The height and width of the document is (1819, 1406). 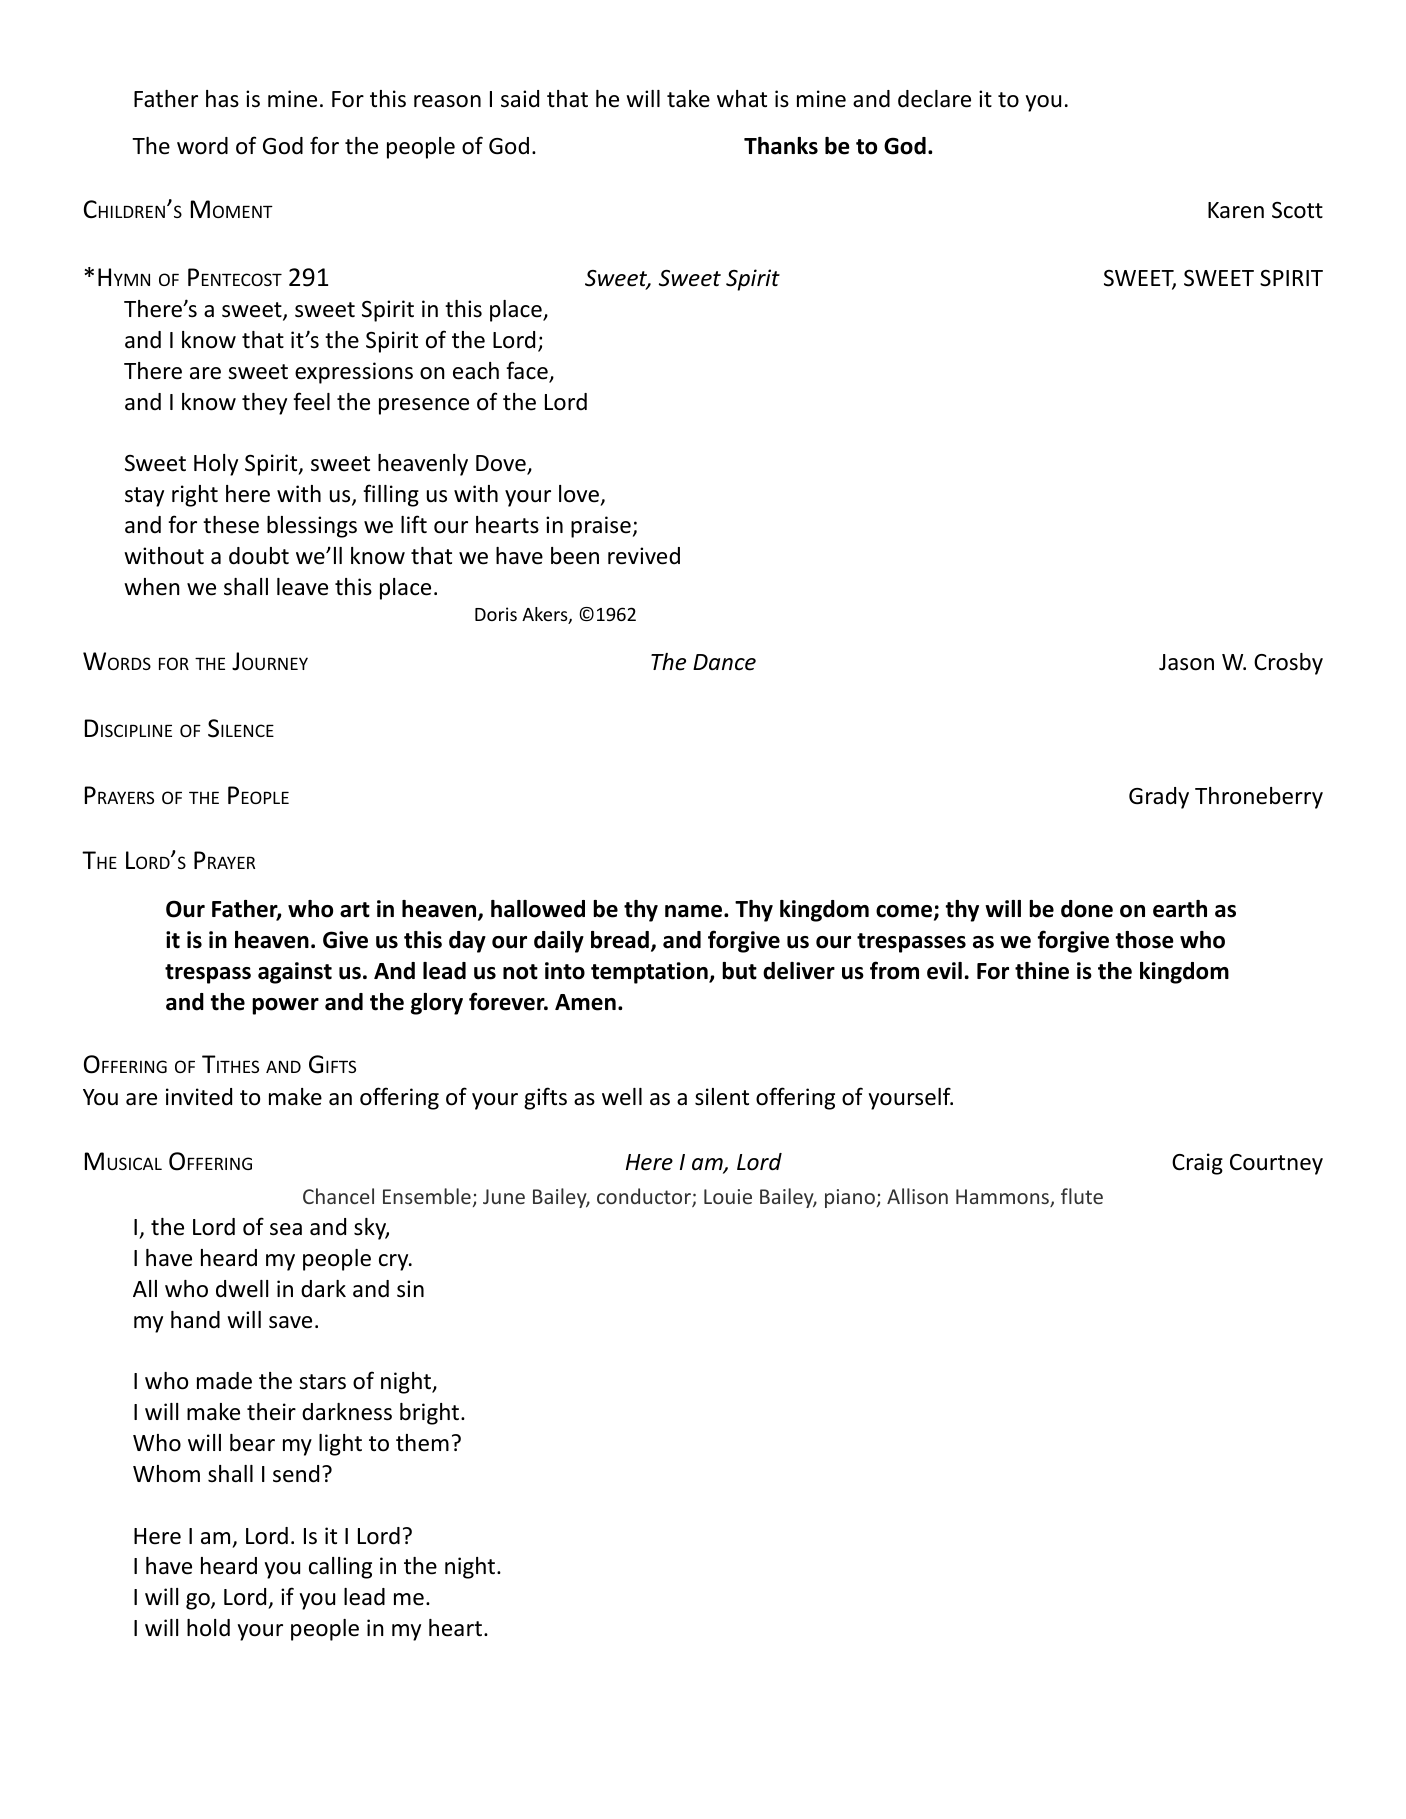 I want to click on them, so click(x=422, y=1443).
